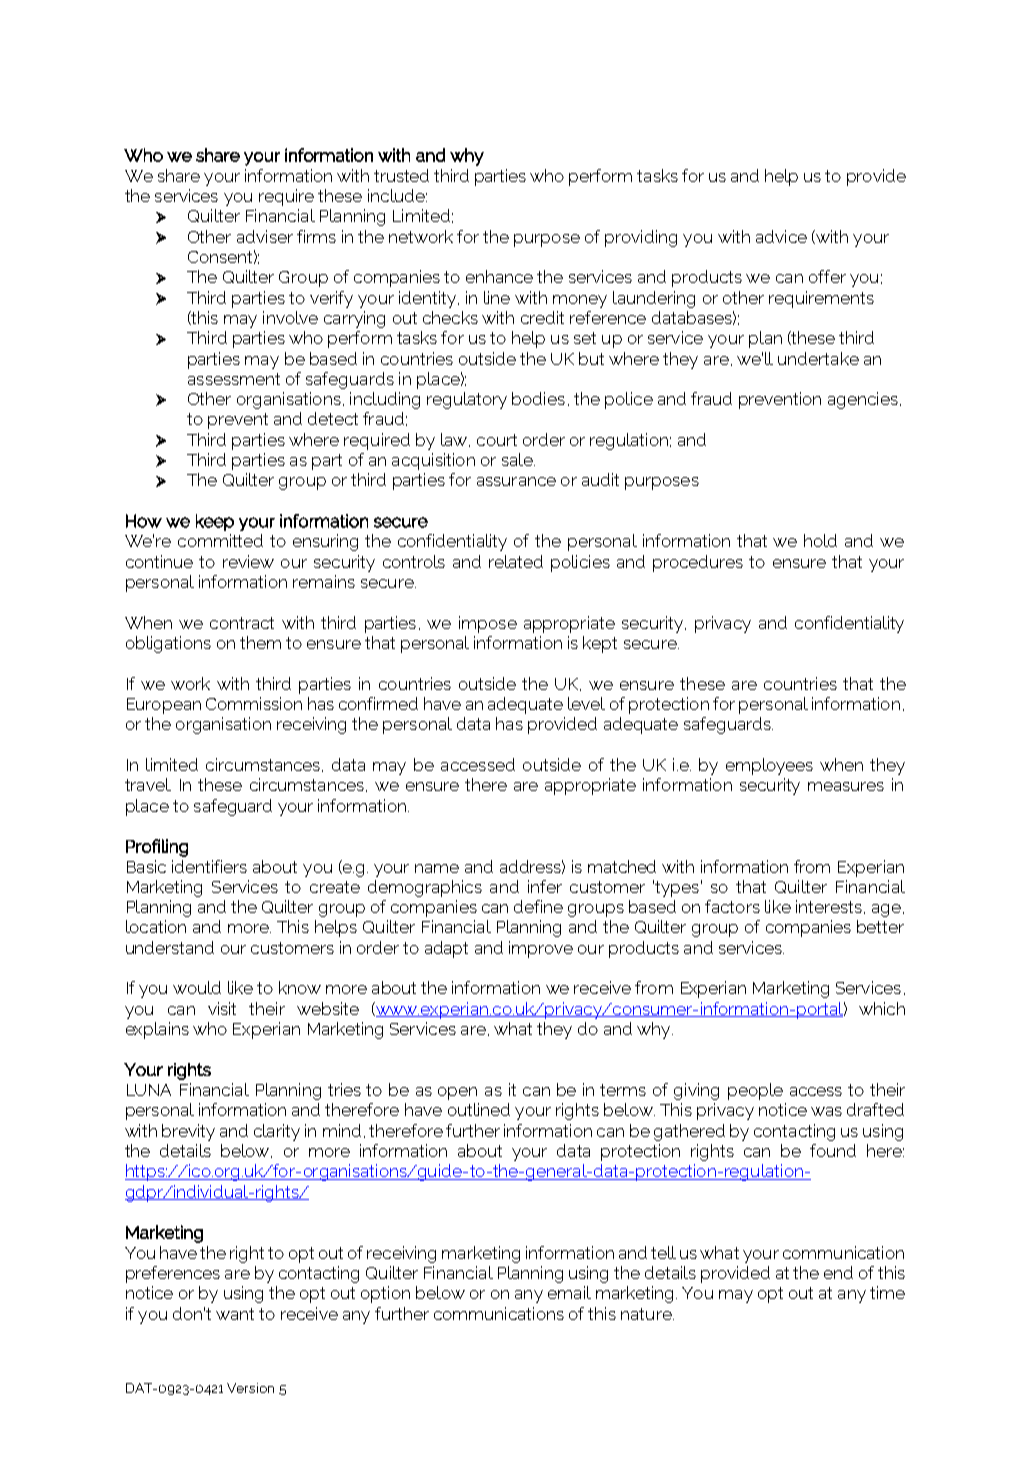  What do you see at coordinates (586, 703) in the screenshot?
I see `level` at bounding box center [586, 703].
